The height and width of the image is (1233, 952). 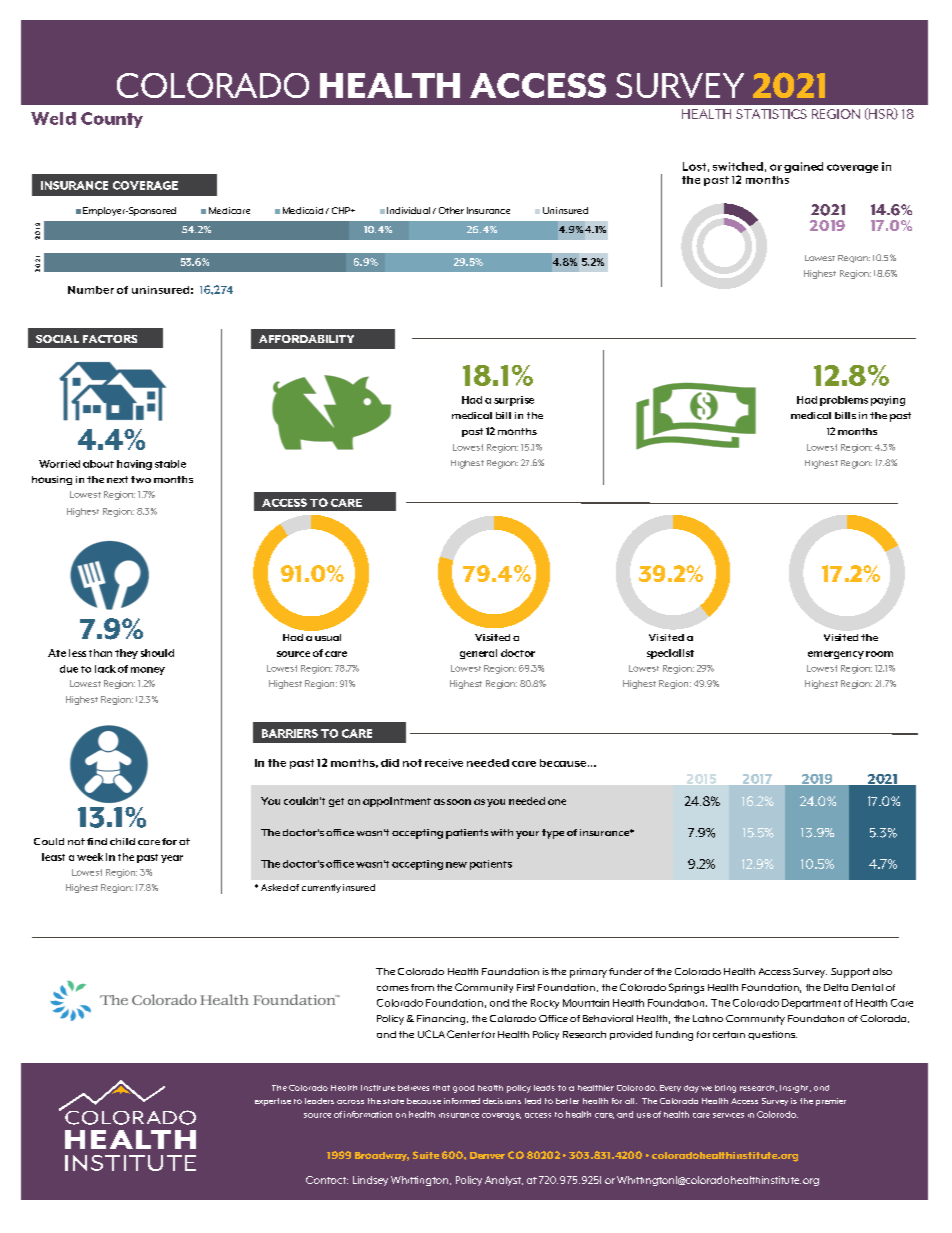 What do you see at coordinates (487, 1155) in the image?
I see `Denver` at bounding box center [487, 1155].
